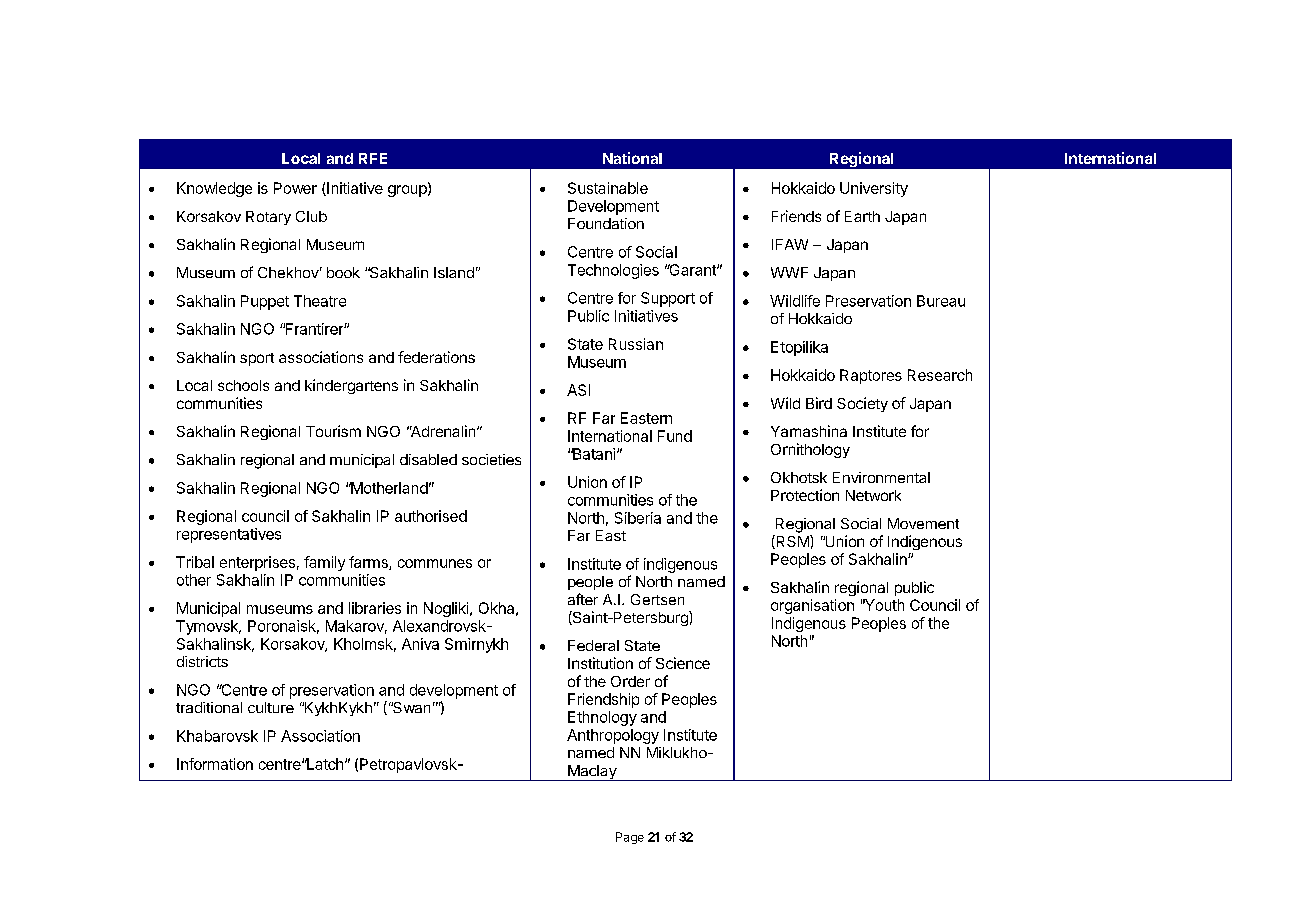 Image resolution: width=1307 pixels, height=924 pixels. I want to click on ASI, so click(578, 390).
